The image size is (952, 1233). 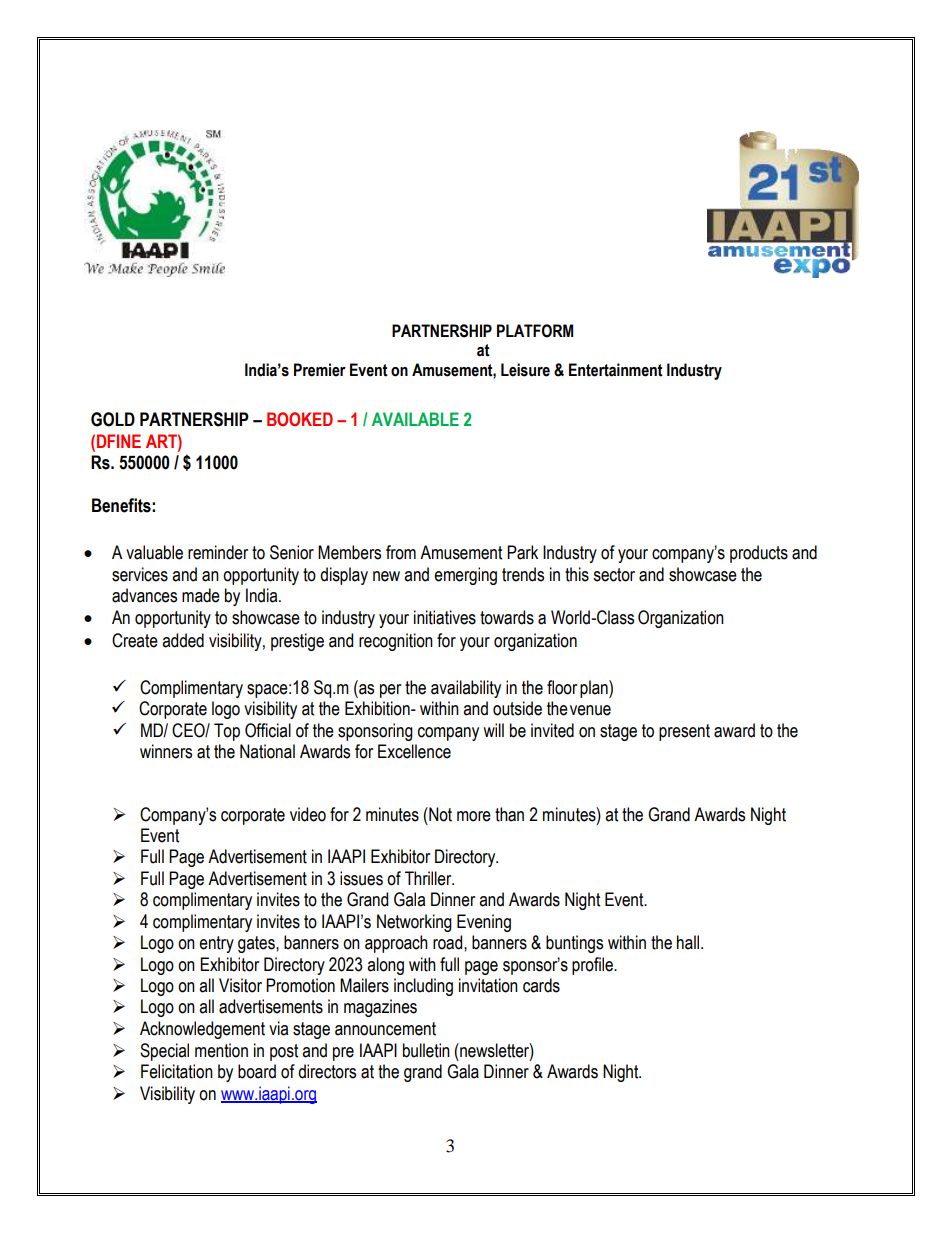 What do you see at coordinates (216, 944) in the document?
I see `entry` at bounding box center [216, 944].
